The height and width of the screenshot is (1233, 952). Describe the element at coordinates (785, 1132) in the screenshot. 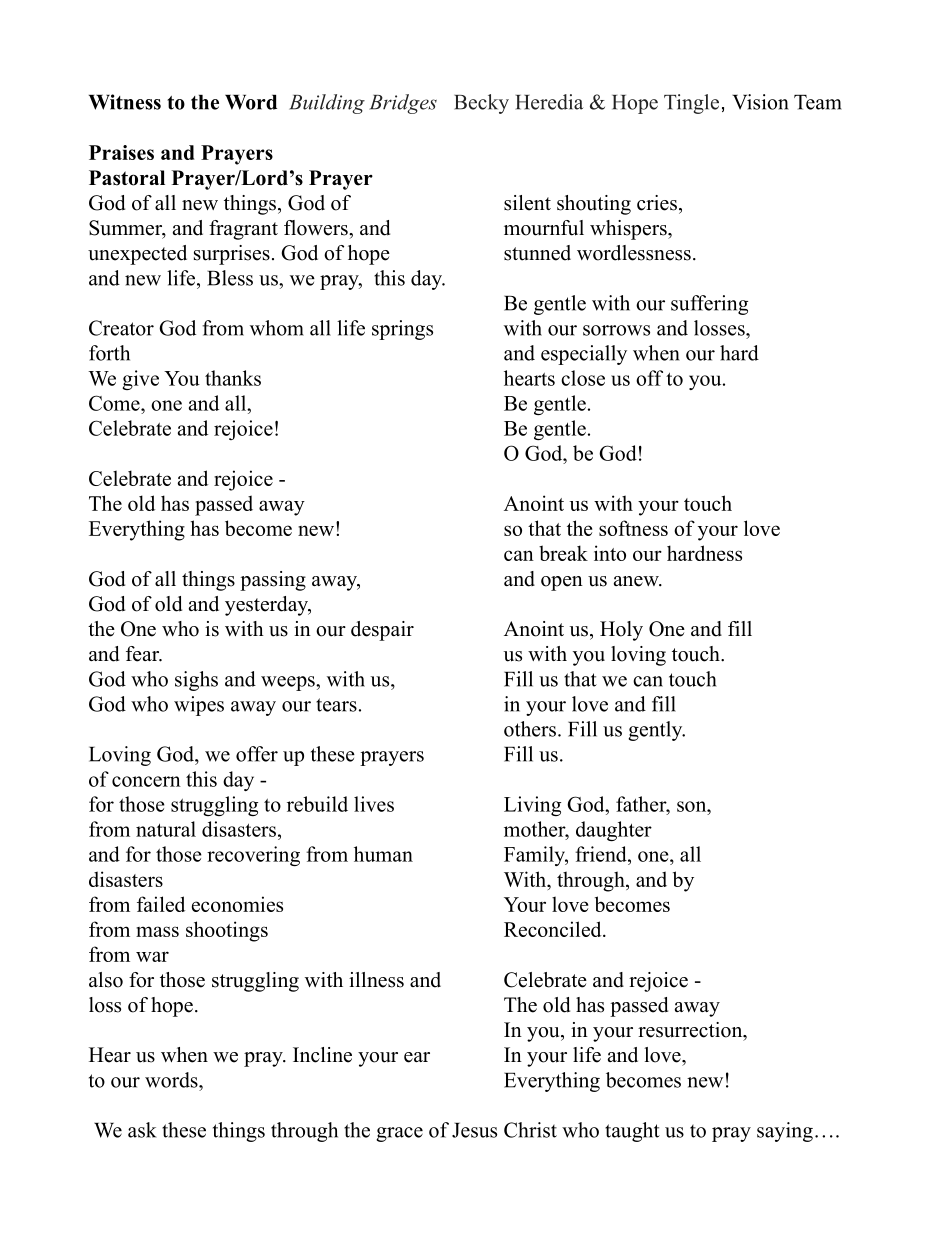

I see `saying` at that location.
